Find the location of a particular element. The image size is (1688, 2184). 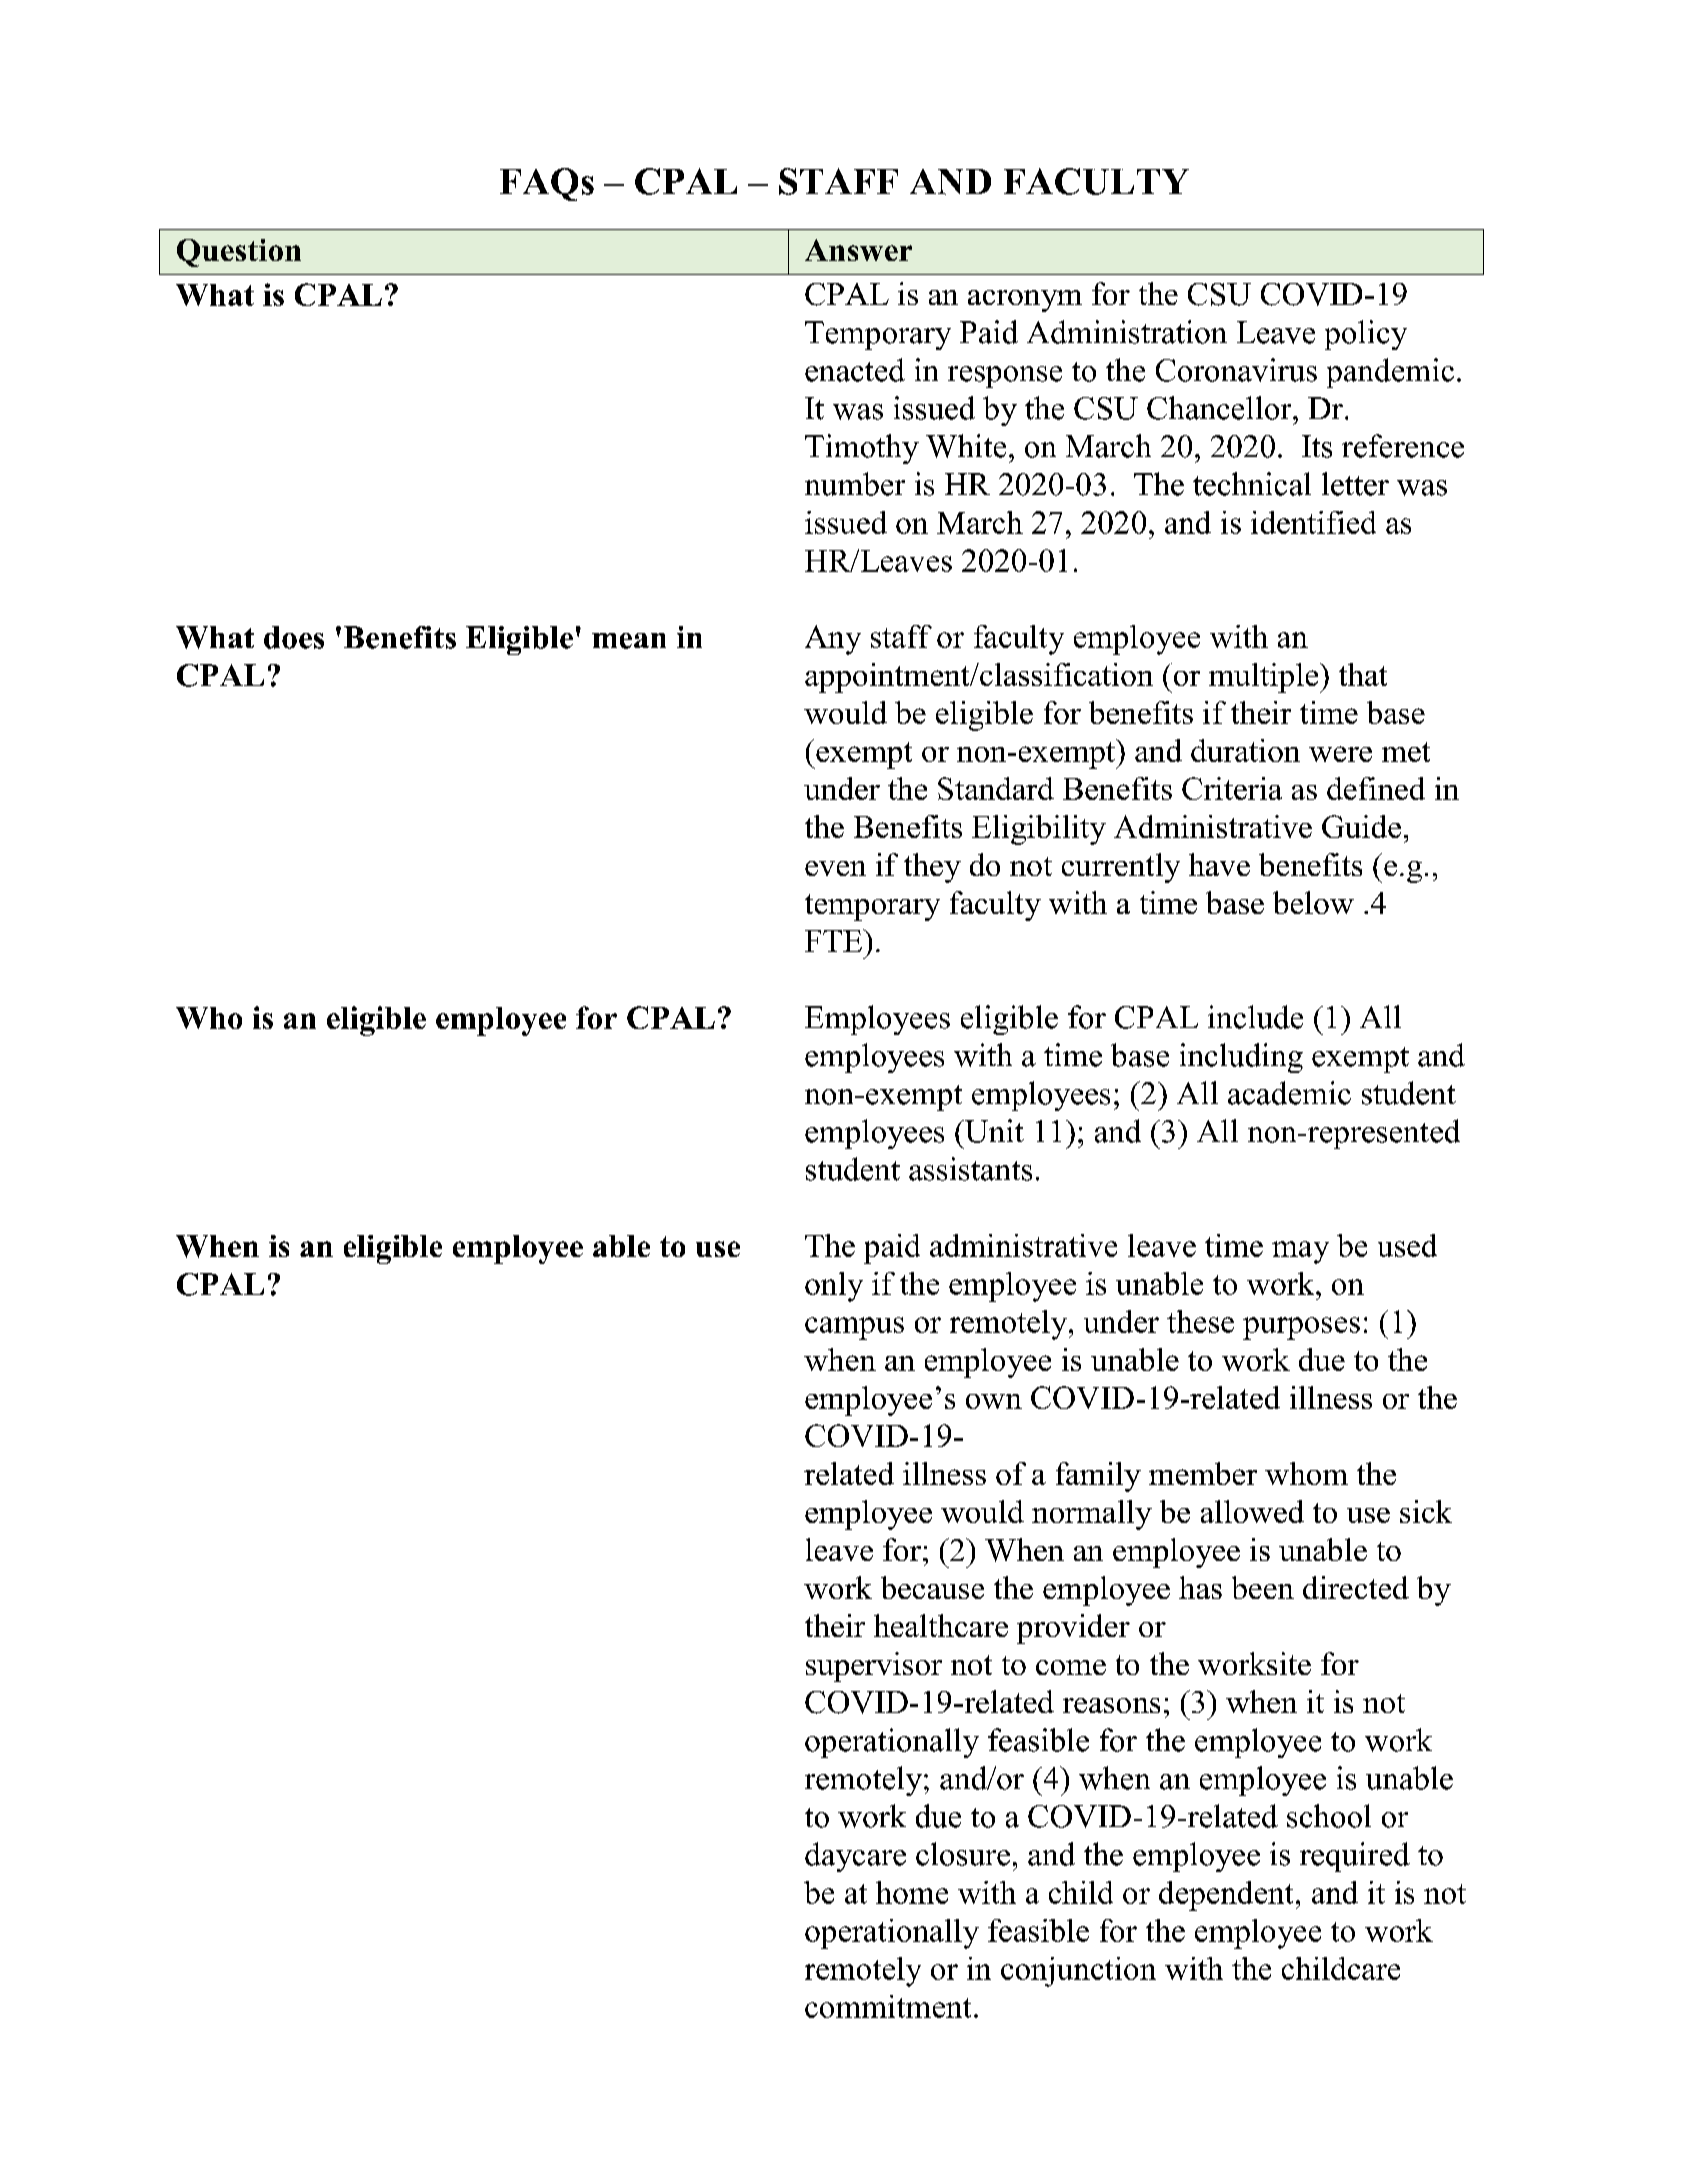

only is located at coordinates (834, 1287).
